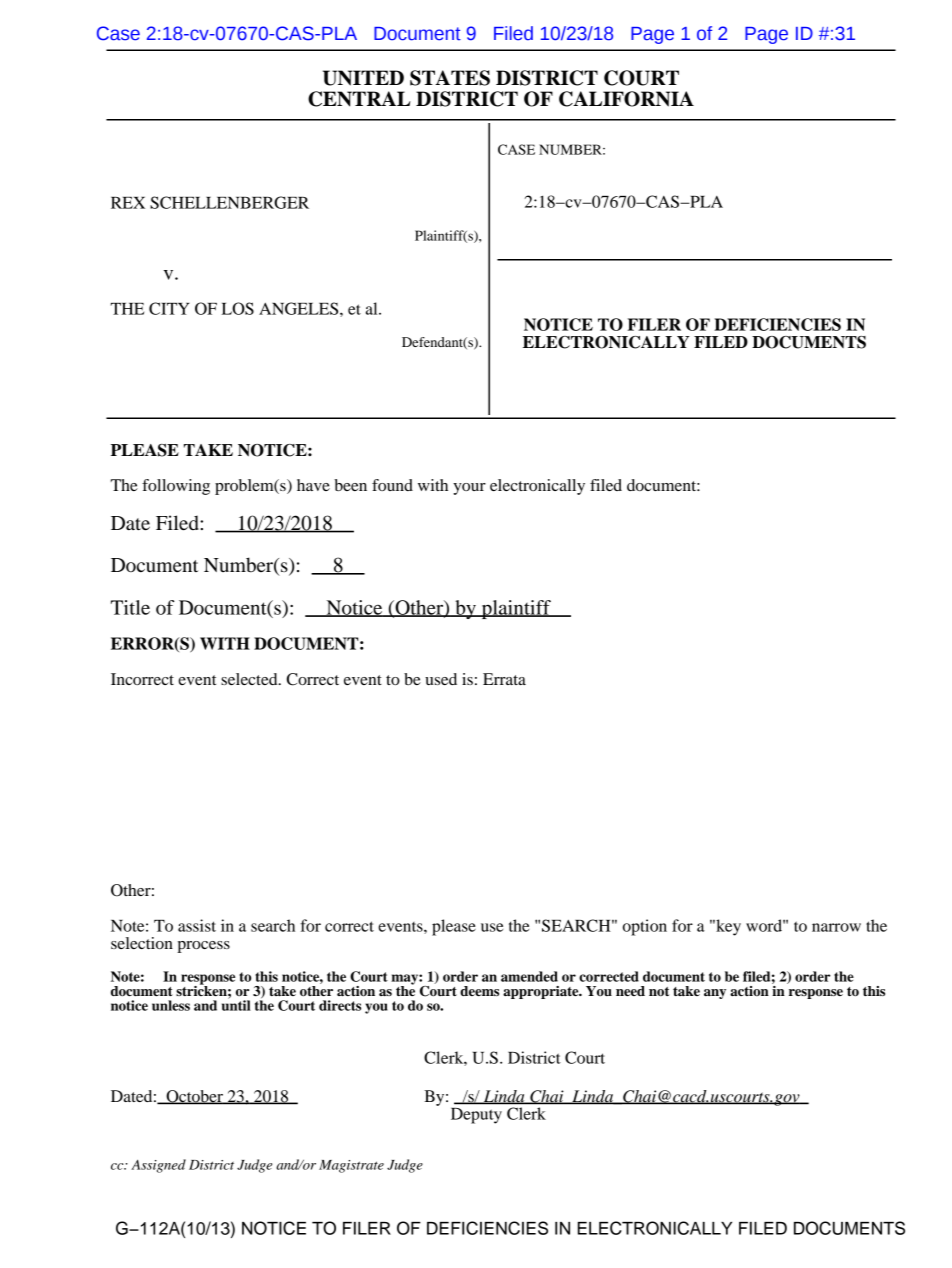  I want to click on Errata, so click(504, 679).
